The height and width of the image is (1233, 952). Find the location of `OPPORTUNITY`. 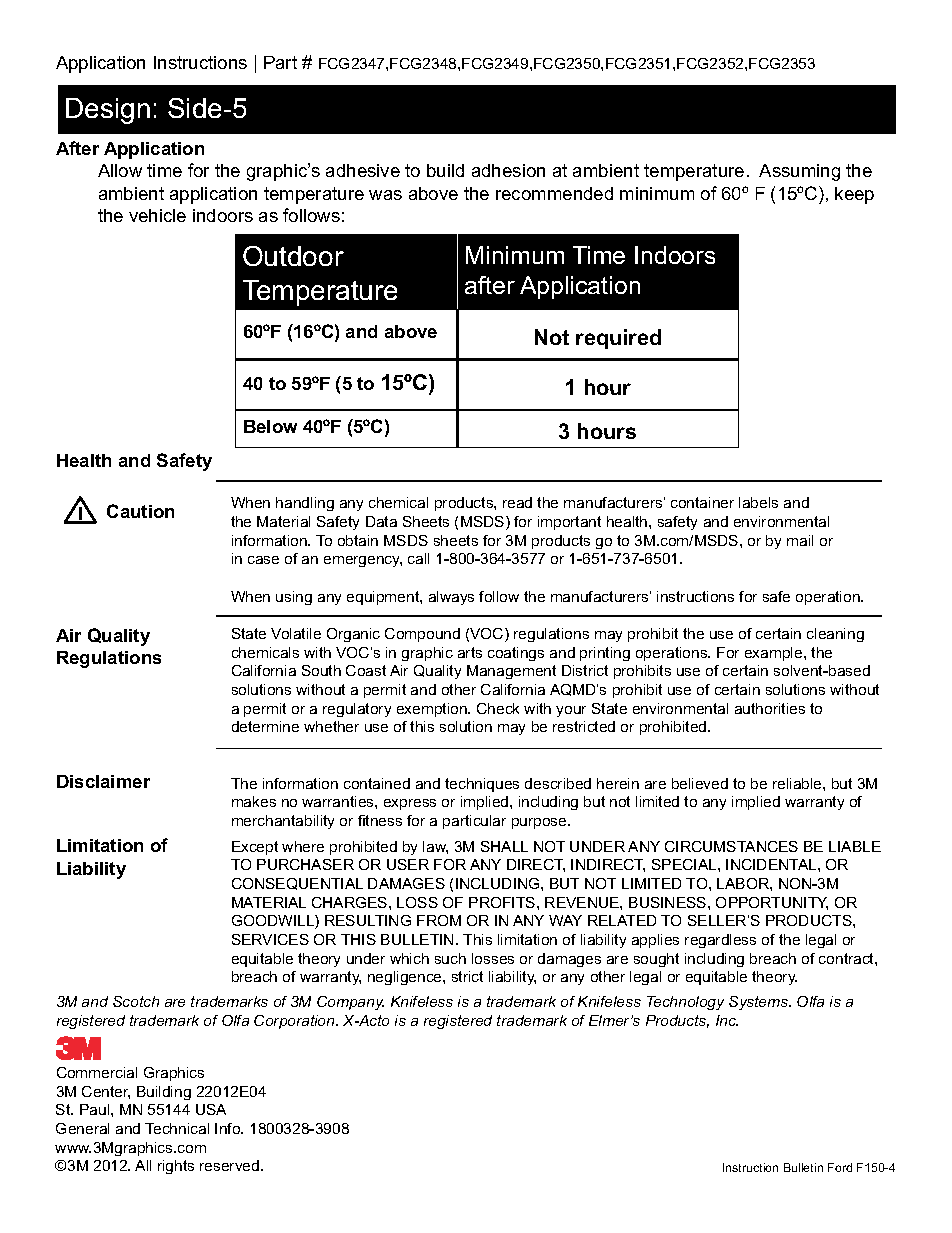

OPPORTUNITY is located at coordinates (772, 903).
